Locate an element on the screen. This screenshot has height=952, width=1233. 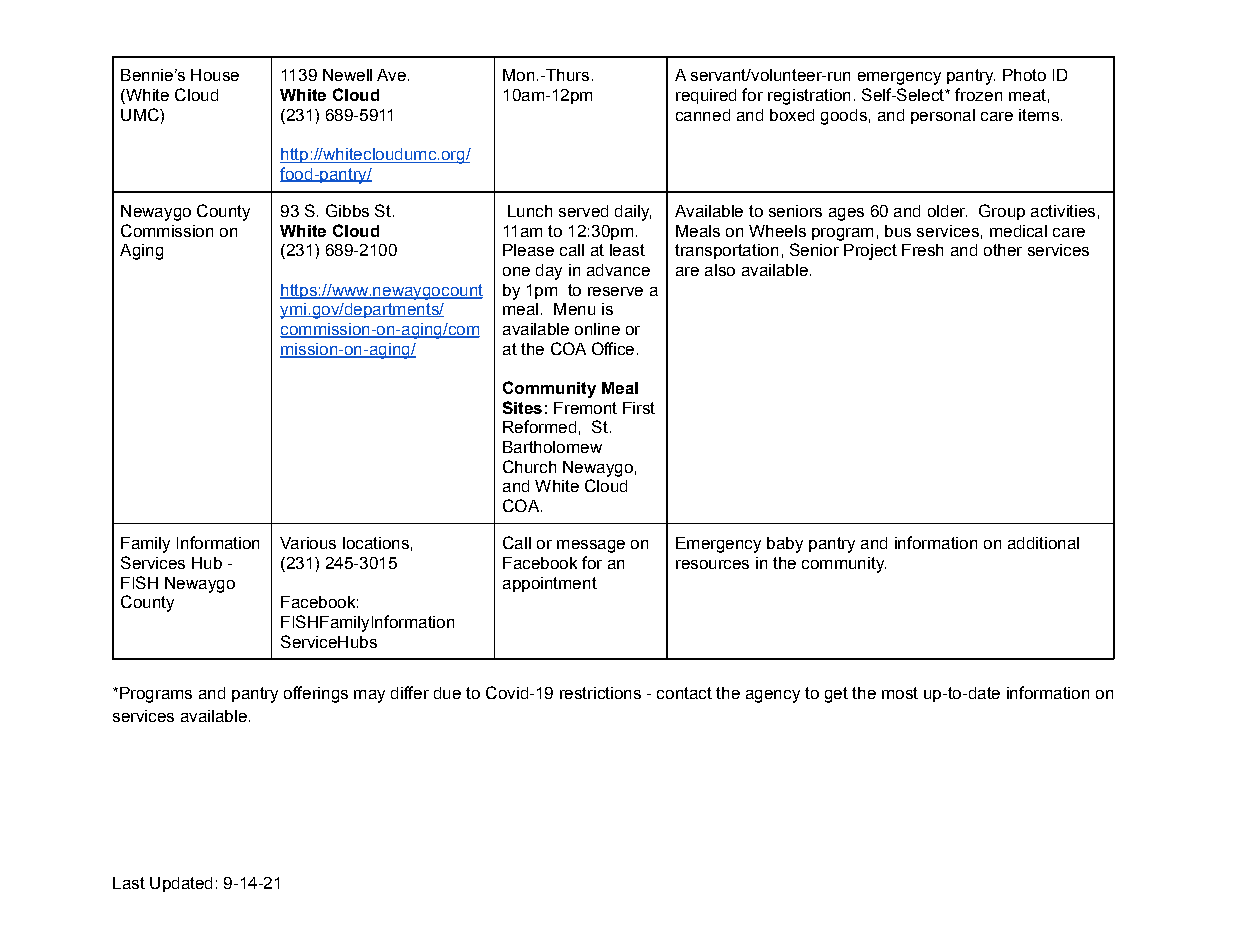
Various is located at coordinates (308, 543).
